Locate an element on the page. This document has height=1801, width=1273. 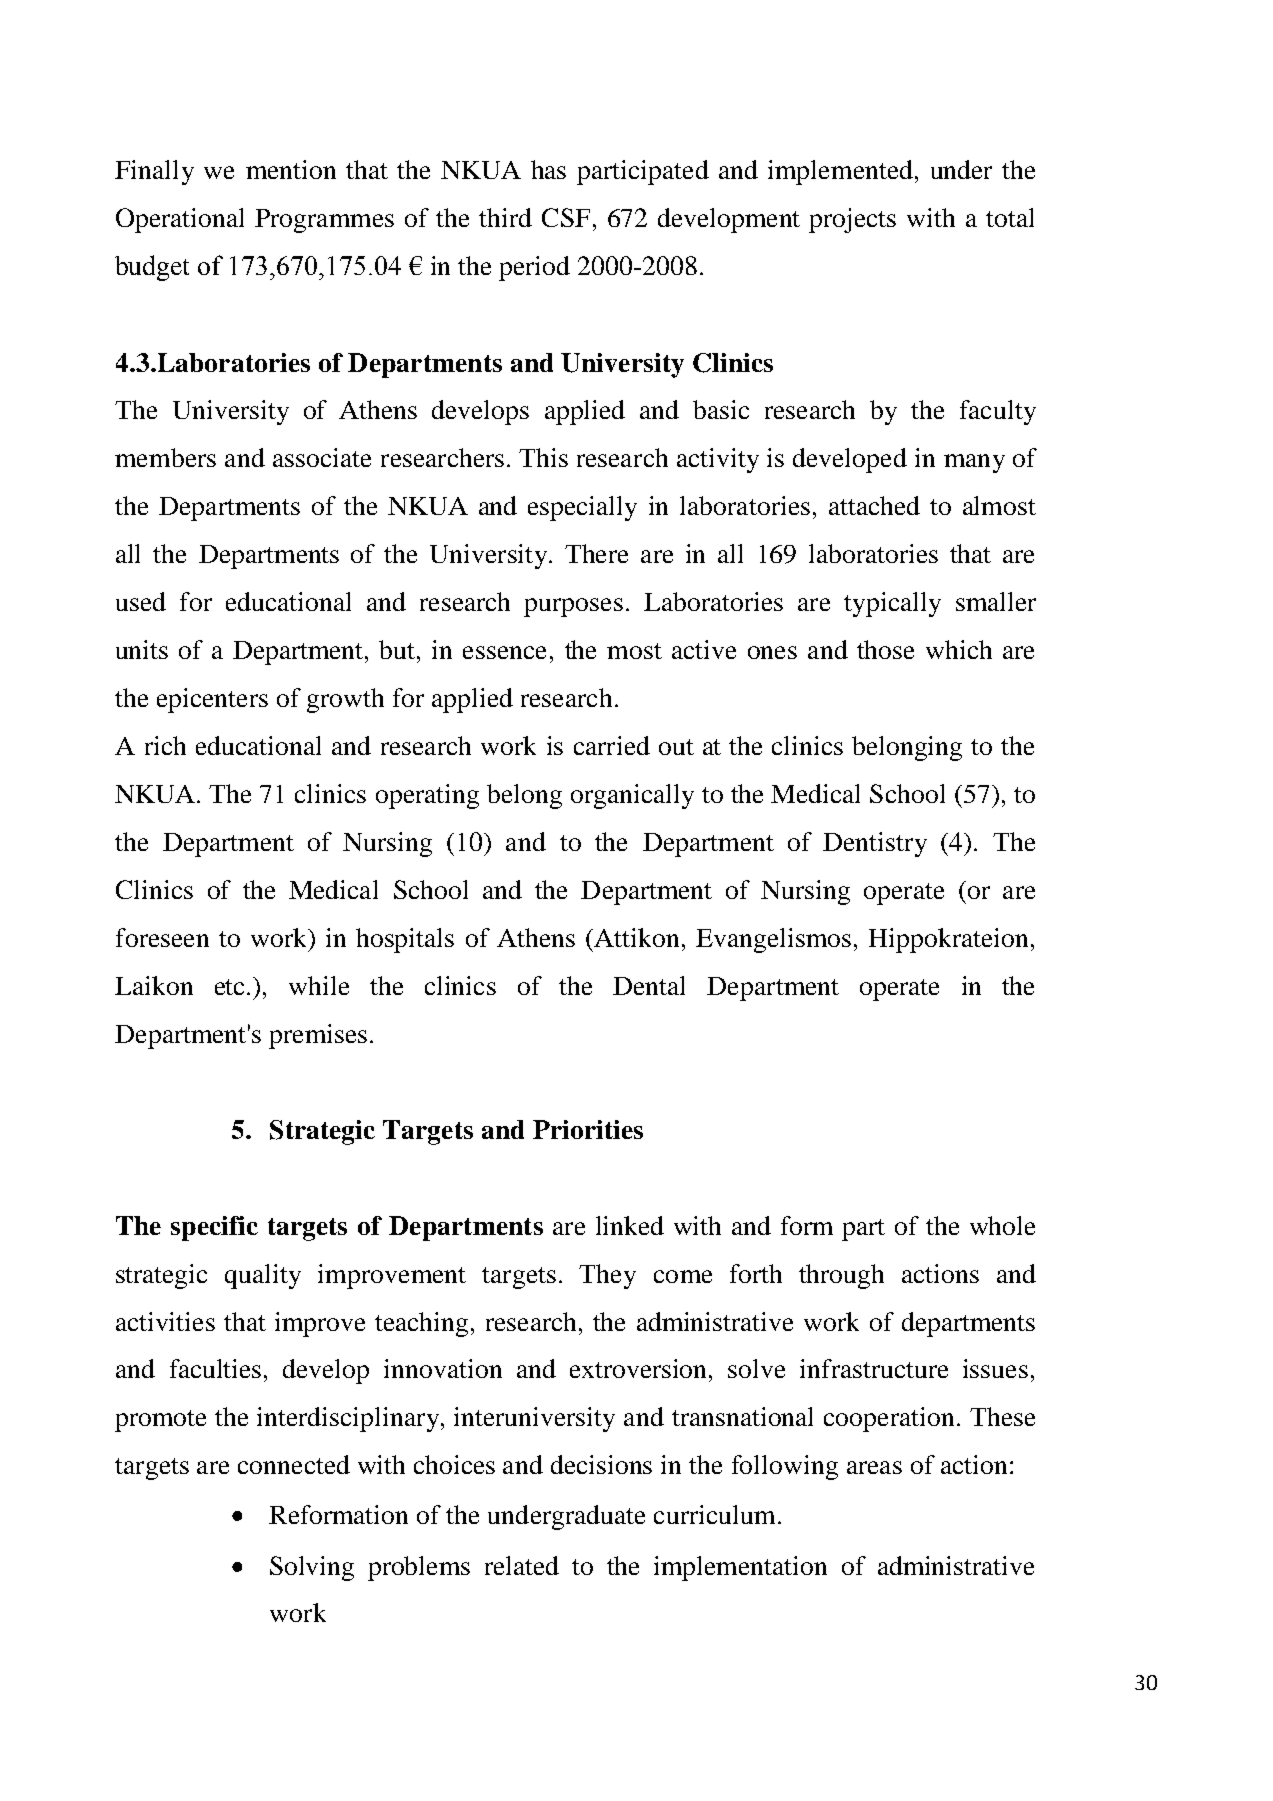
Solving is located at coordinates (312, 1568).
